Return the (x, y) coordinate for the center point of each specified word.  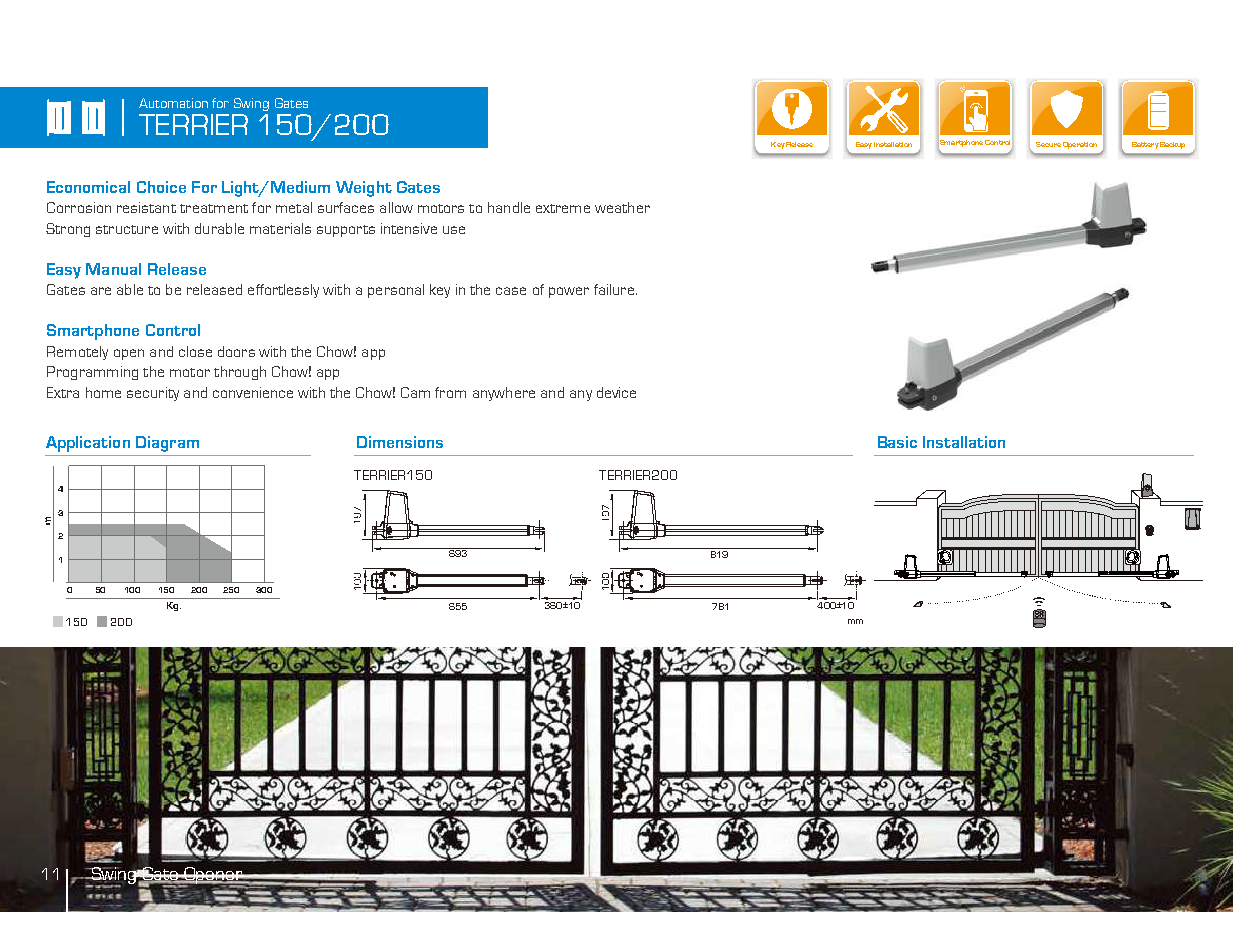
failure (614, 289)
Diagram (167, 444)
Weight (364, 189)
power (569, 292)
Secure (1048, 144)
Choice (161, 187)
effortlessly (283, 291)
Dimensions (400, 442)
